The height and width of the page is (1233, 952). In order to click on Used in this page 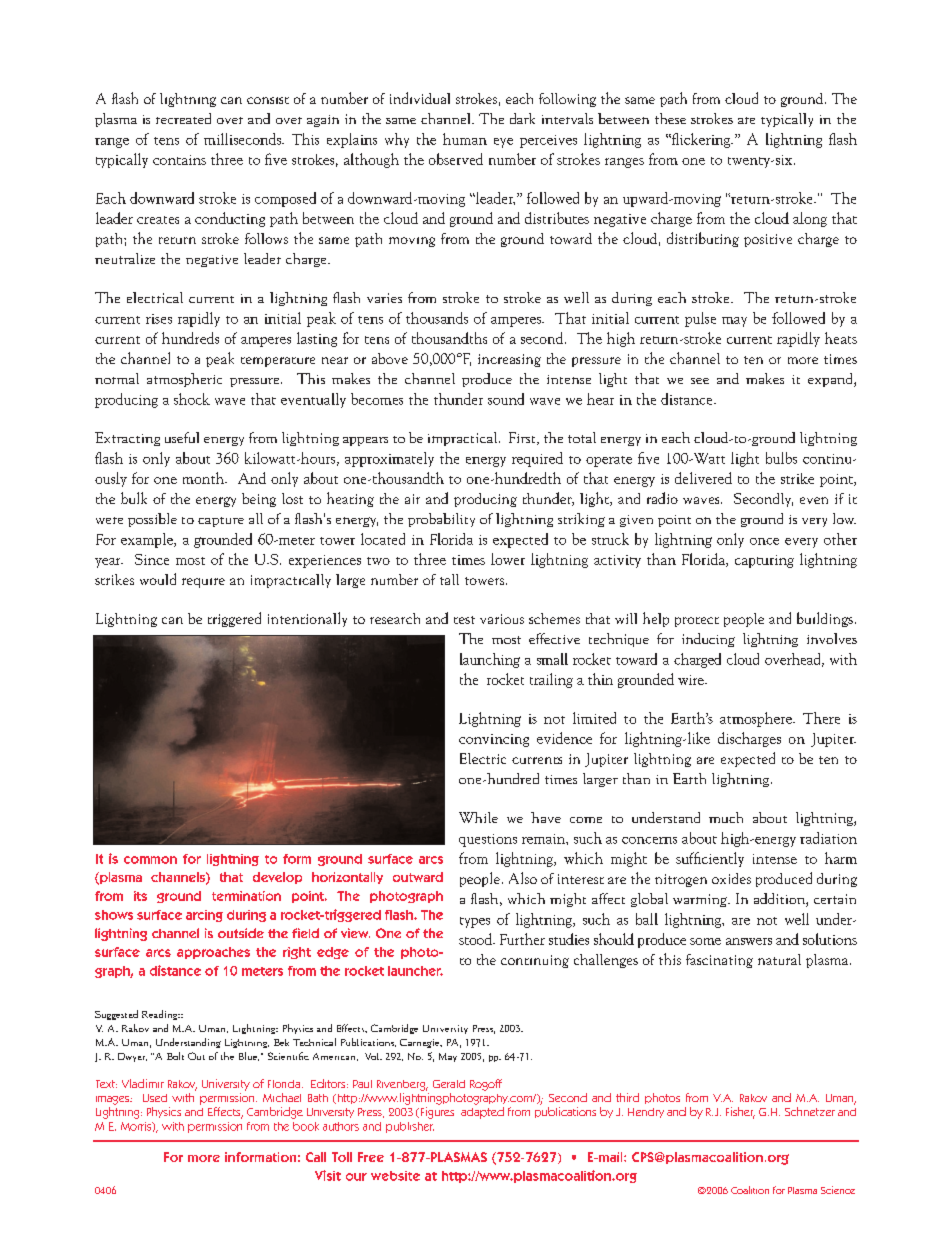, I will do `click(155, 1098)`.
